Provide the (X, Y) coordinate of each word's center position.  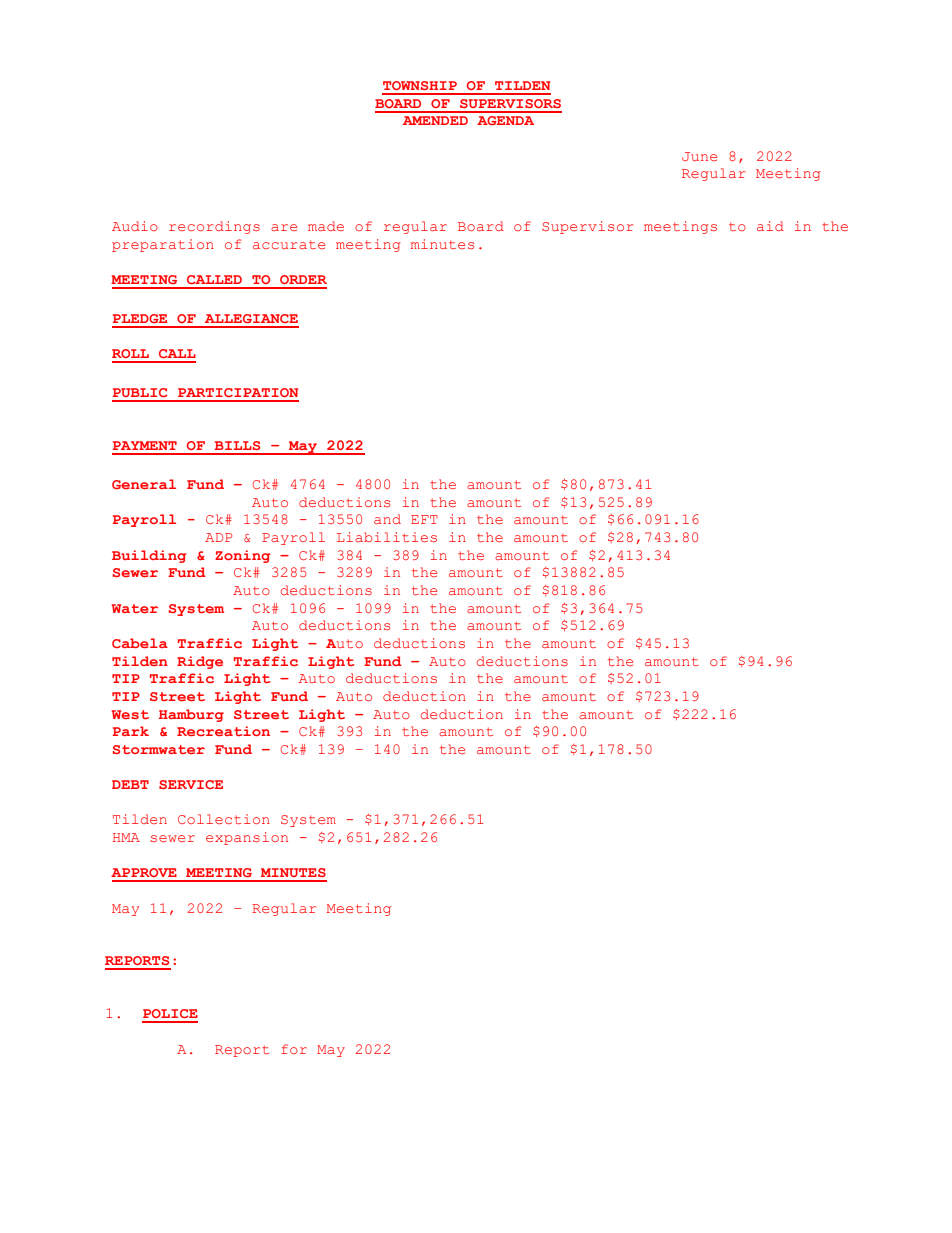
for (294, 1049)
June (699, 156)
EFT (424, 519)
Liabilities (387, 537)
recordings (214, 227)
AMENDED (435, 120)
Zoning (243, 556)
